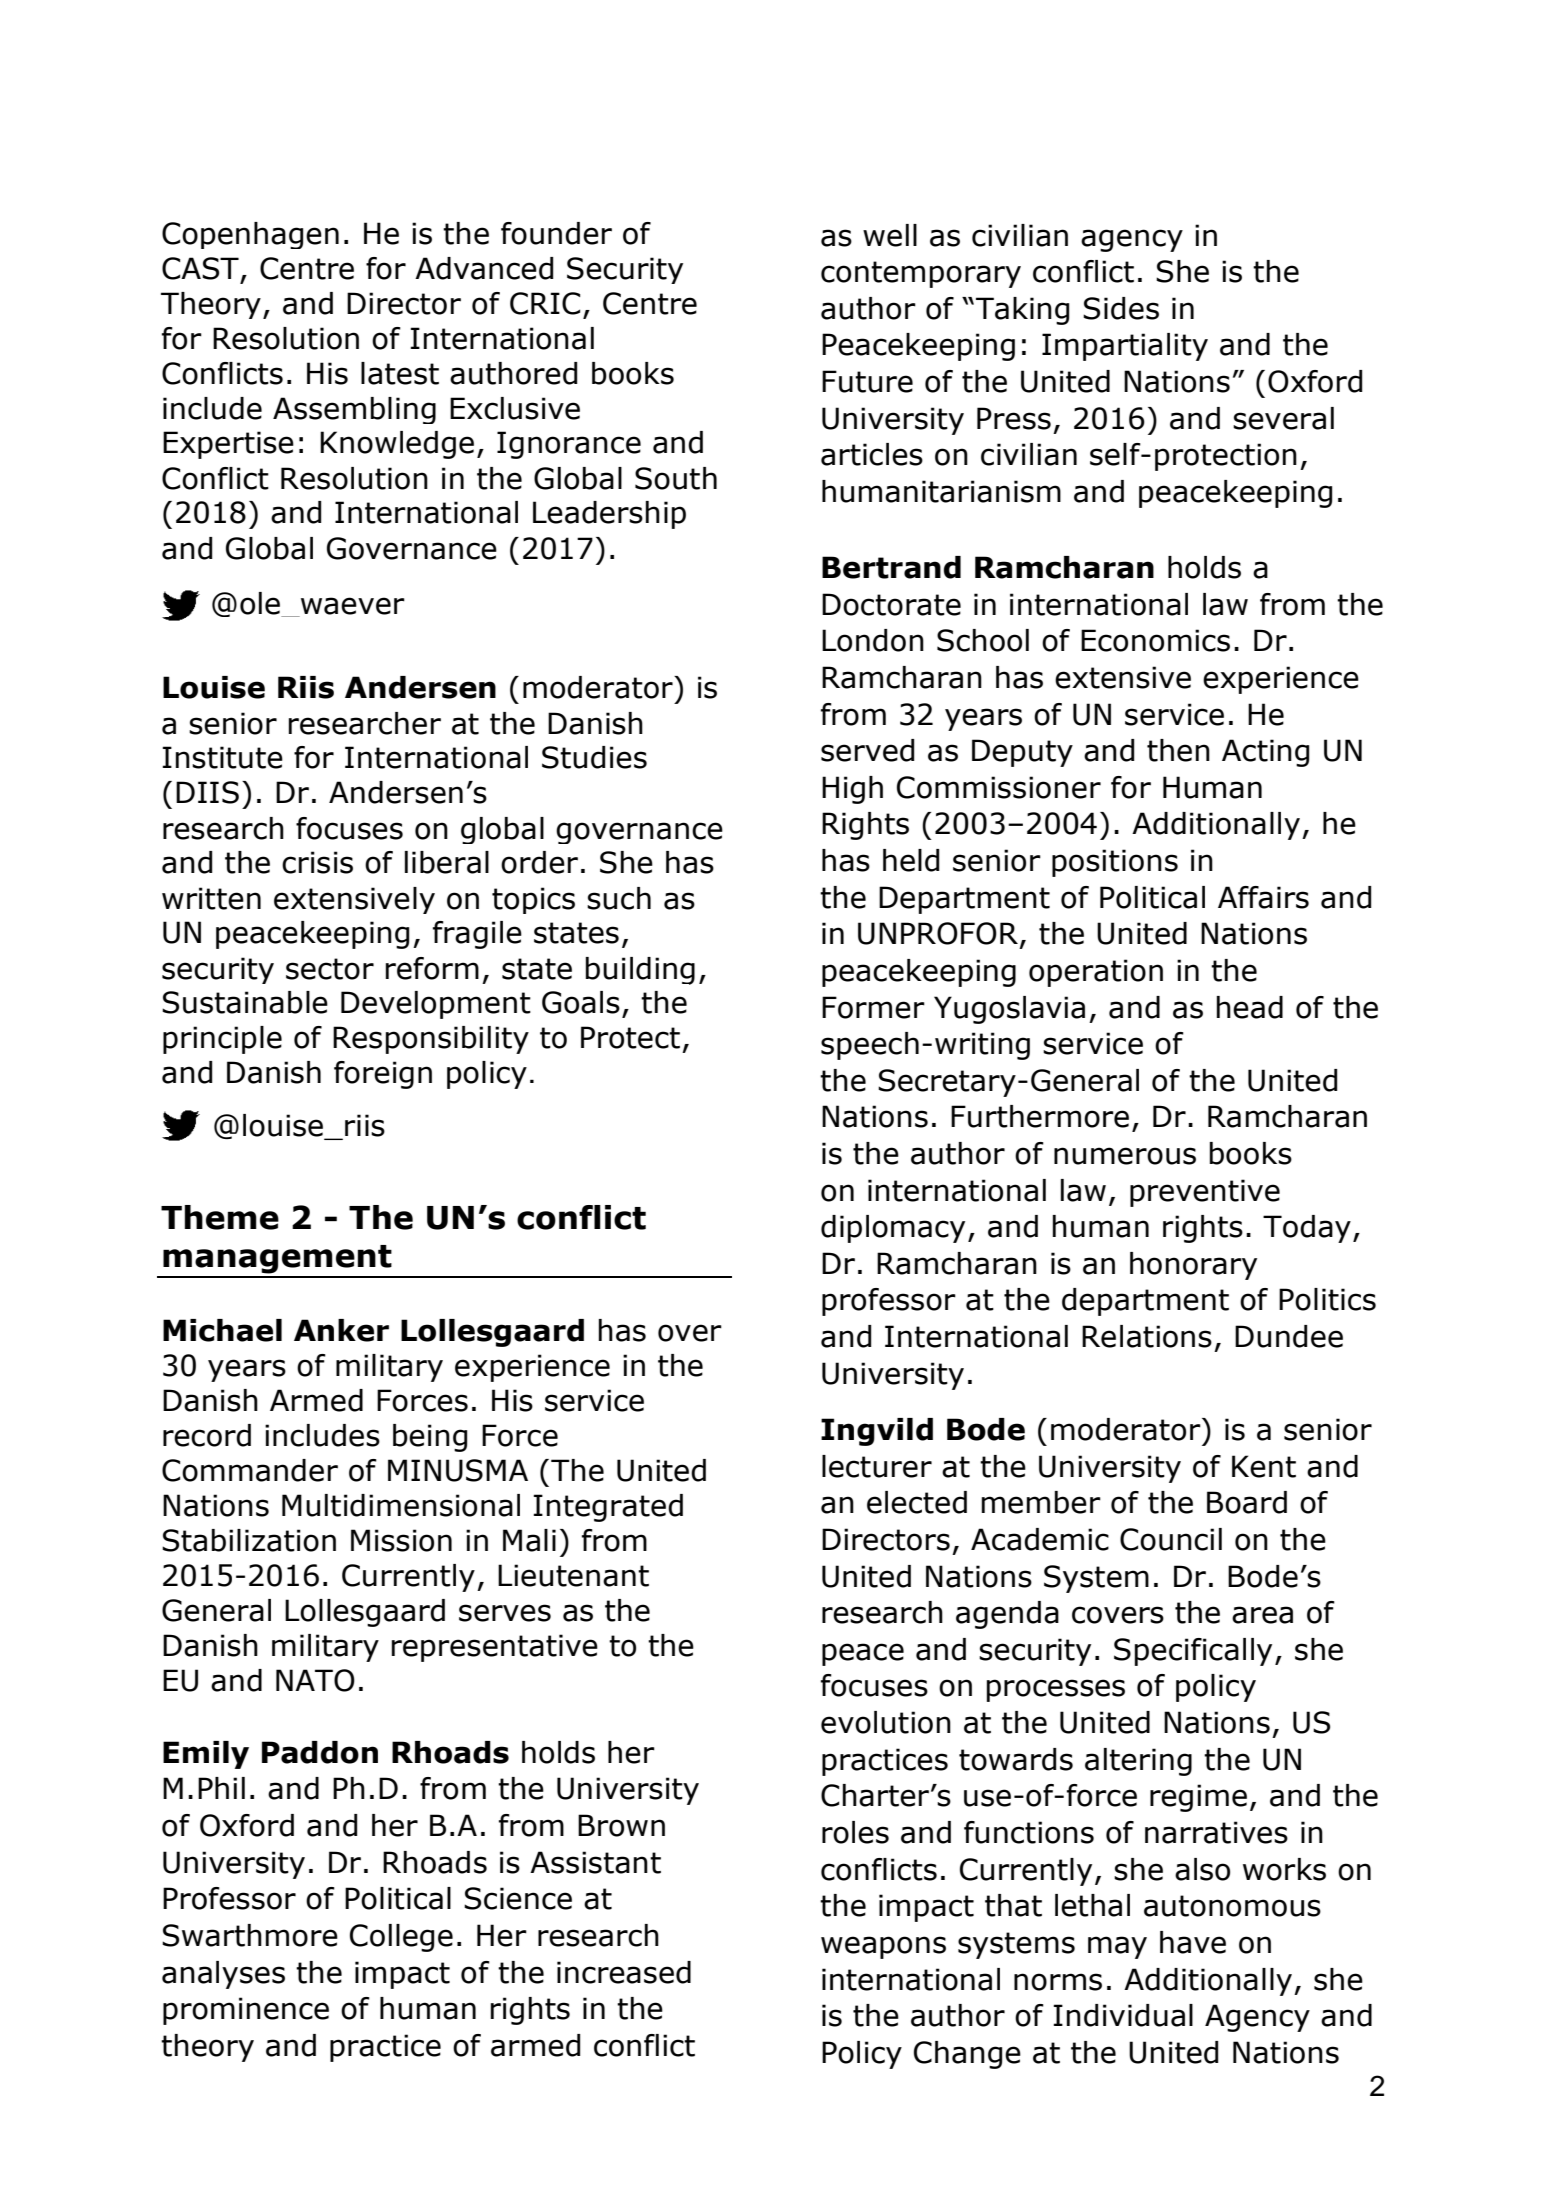 The height and width of the document is (2203, 1558). I want to click on High, so click(852, 790).
